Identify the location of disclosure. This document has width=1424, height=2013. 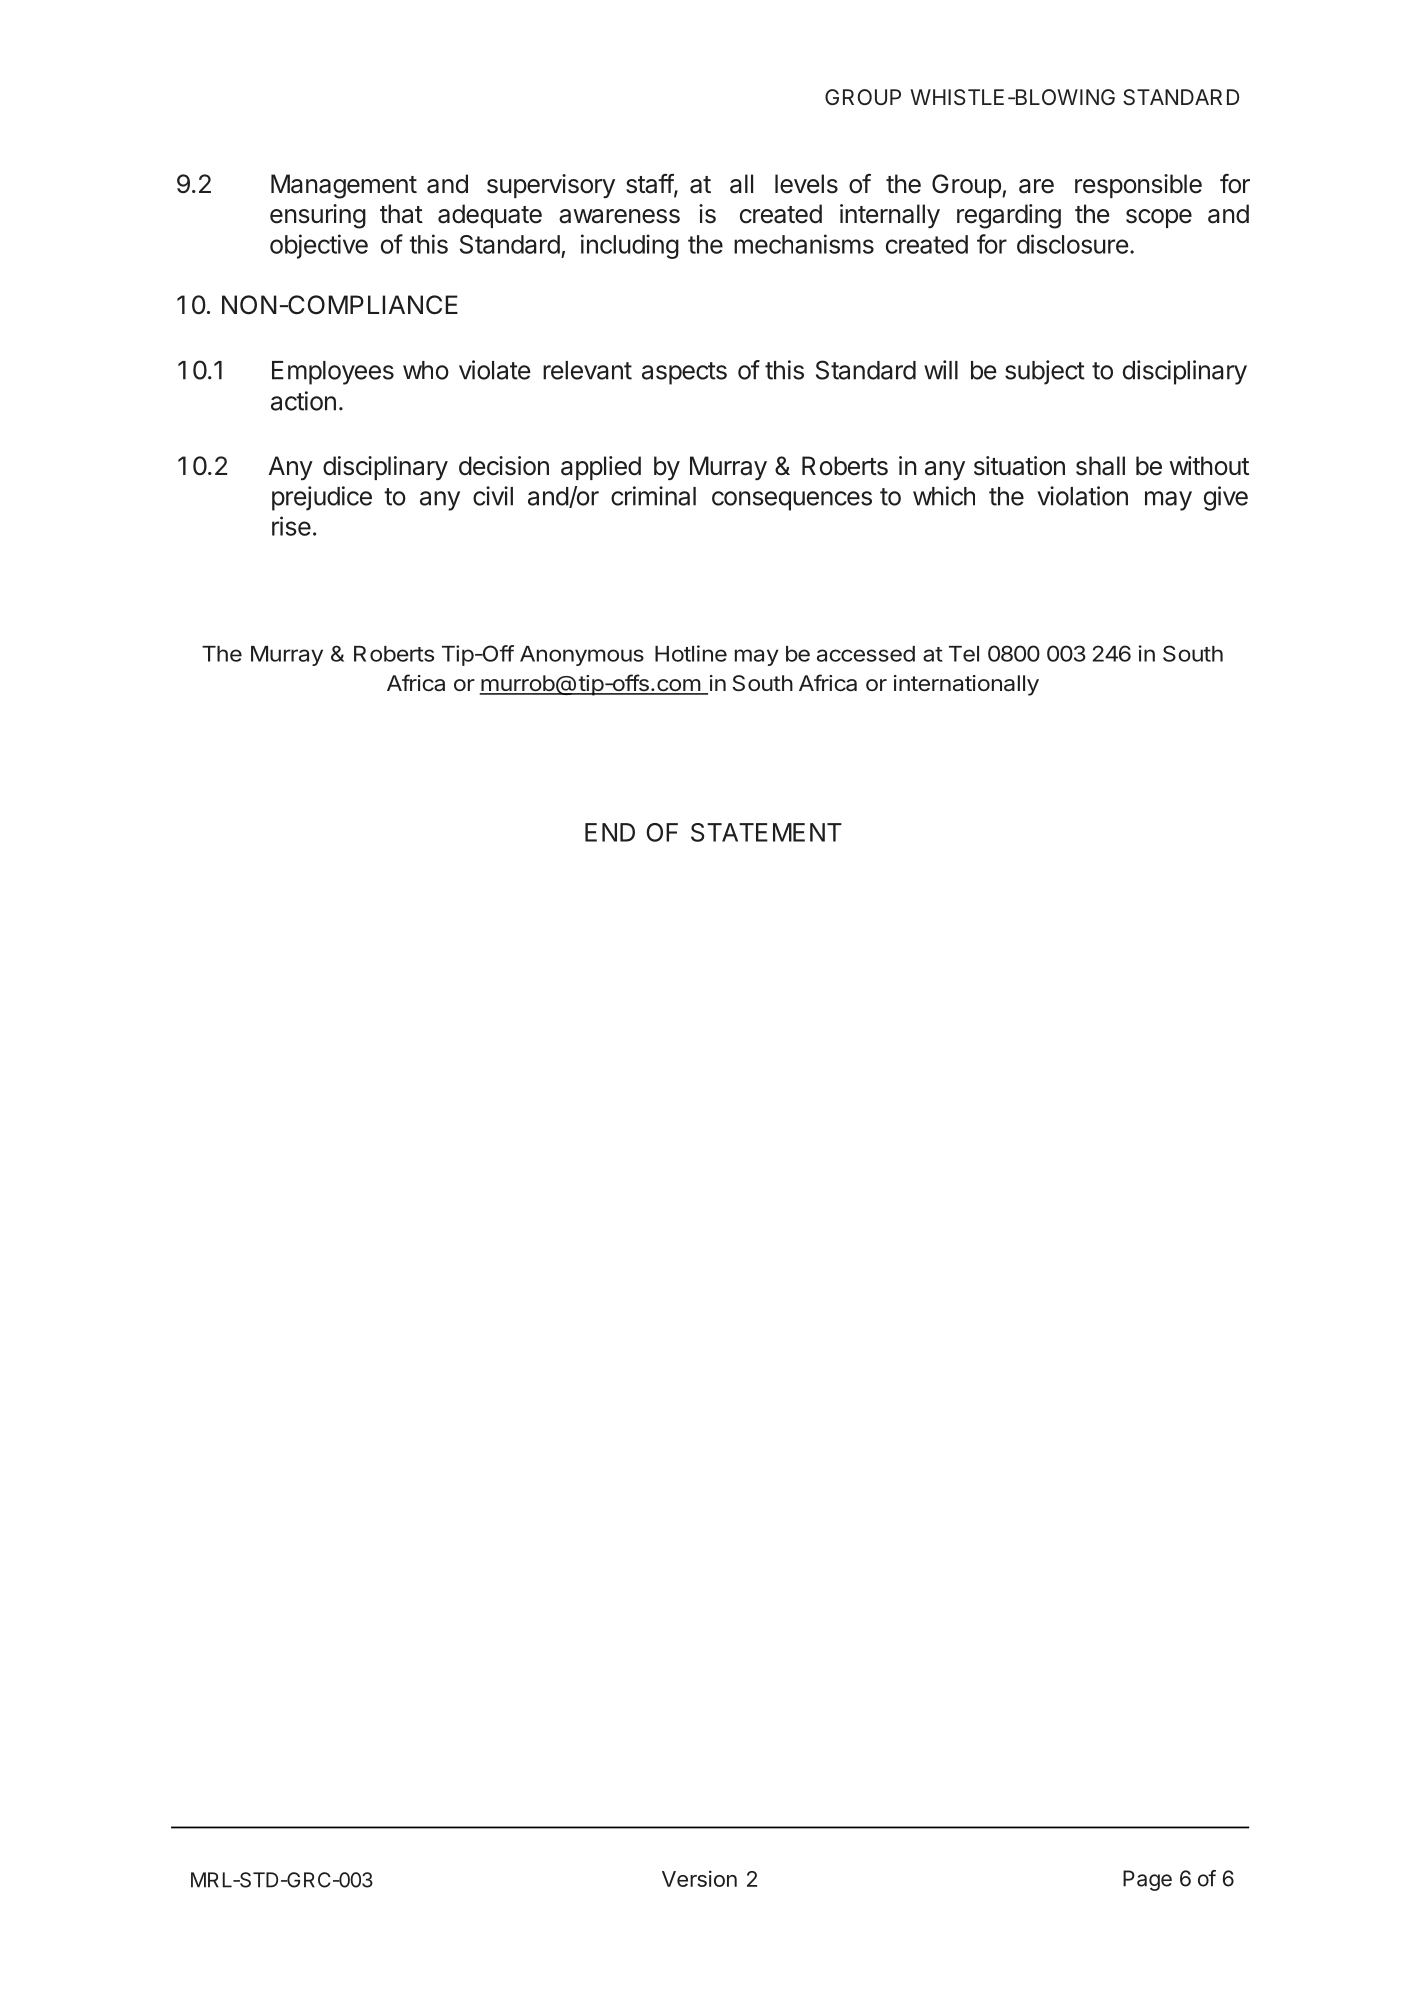
(1073, 244).
